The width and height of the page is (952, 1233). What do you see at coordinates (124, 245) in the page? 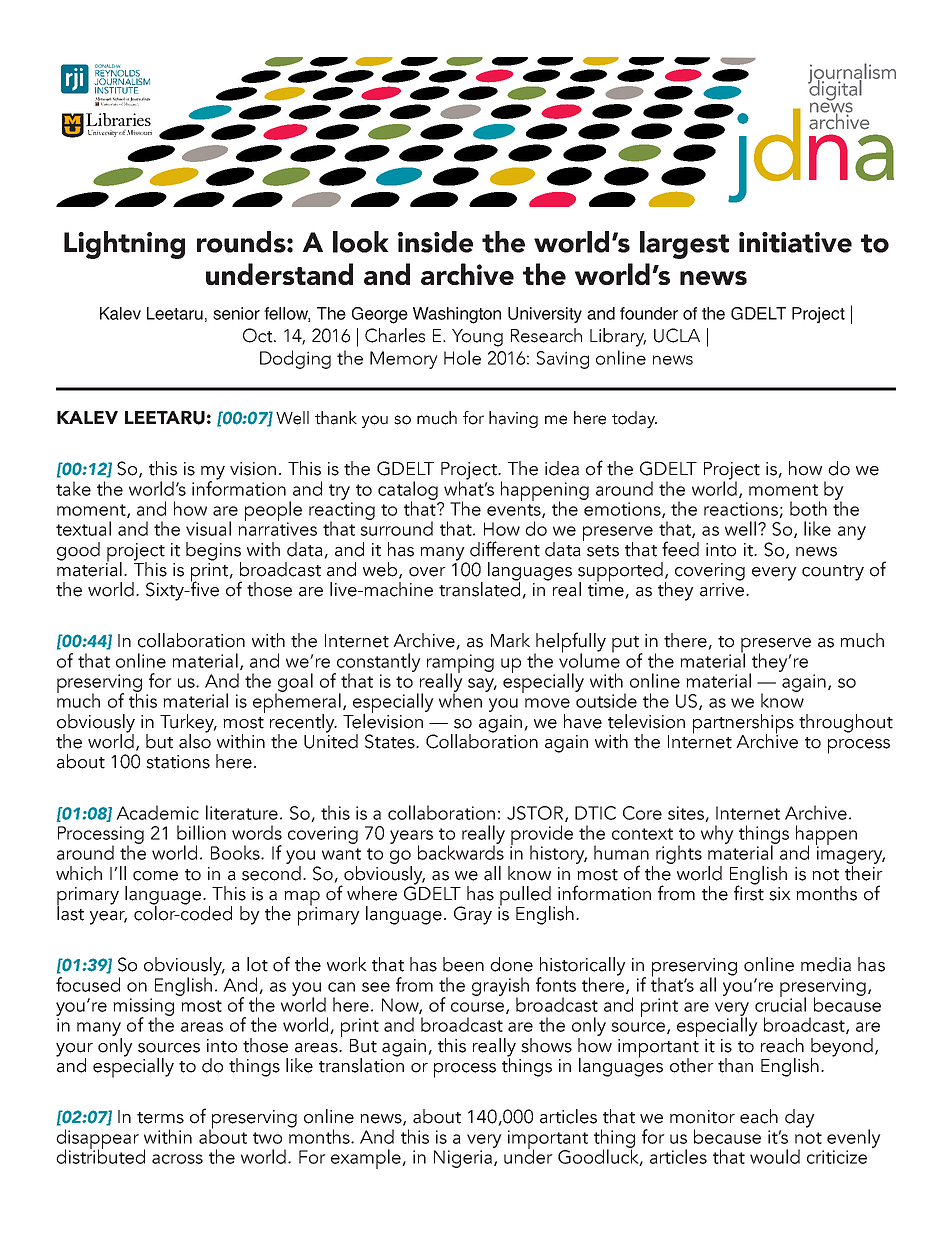
I see `Lightning` at bounding box center [124, 245].
